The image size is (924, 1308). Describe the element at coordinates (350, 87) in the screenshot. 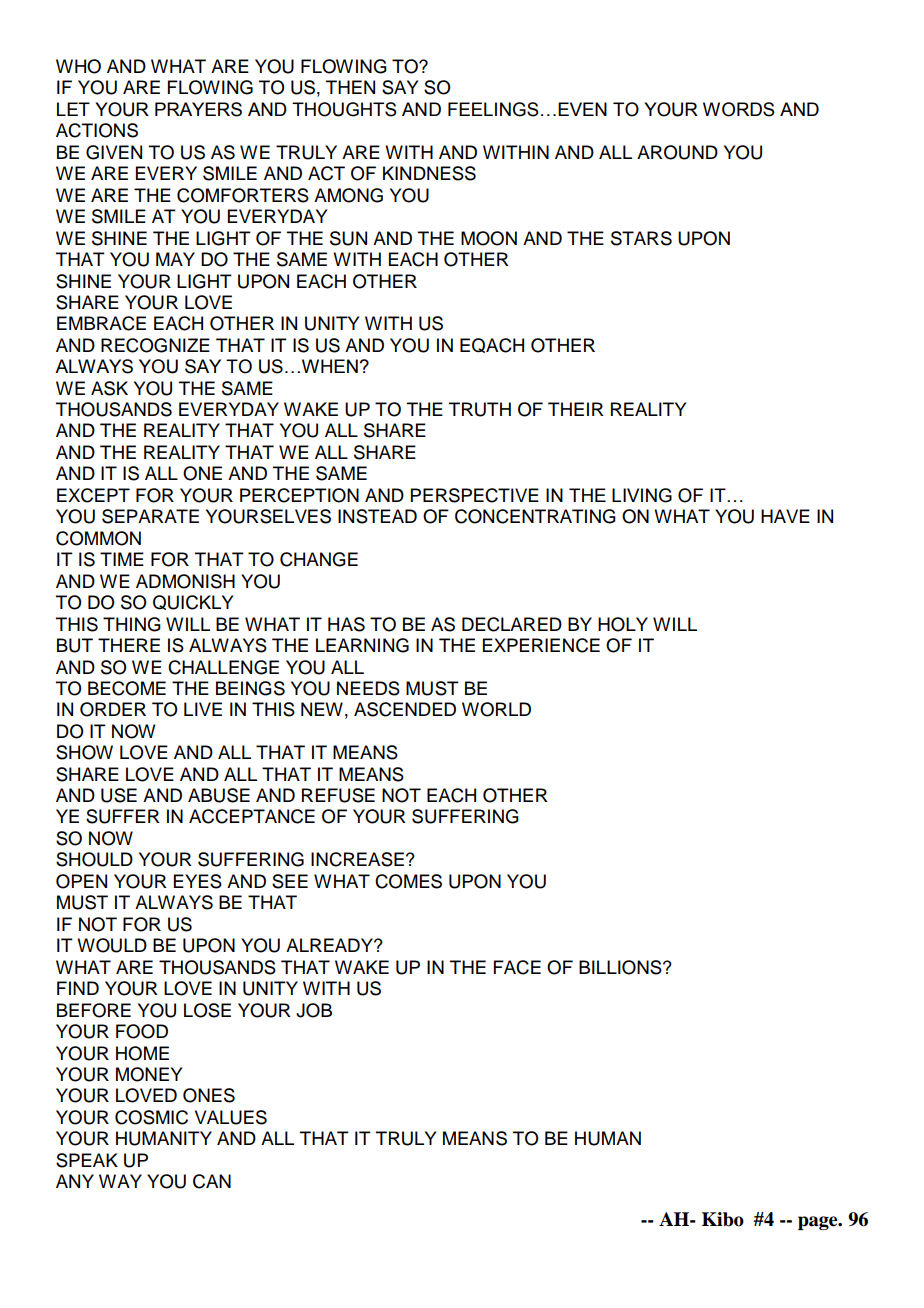

I see `THEN` at that location.
